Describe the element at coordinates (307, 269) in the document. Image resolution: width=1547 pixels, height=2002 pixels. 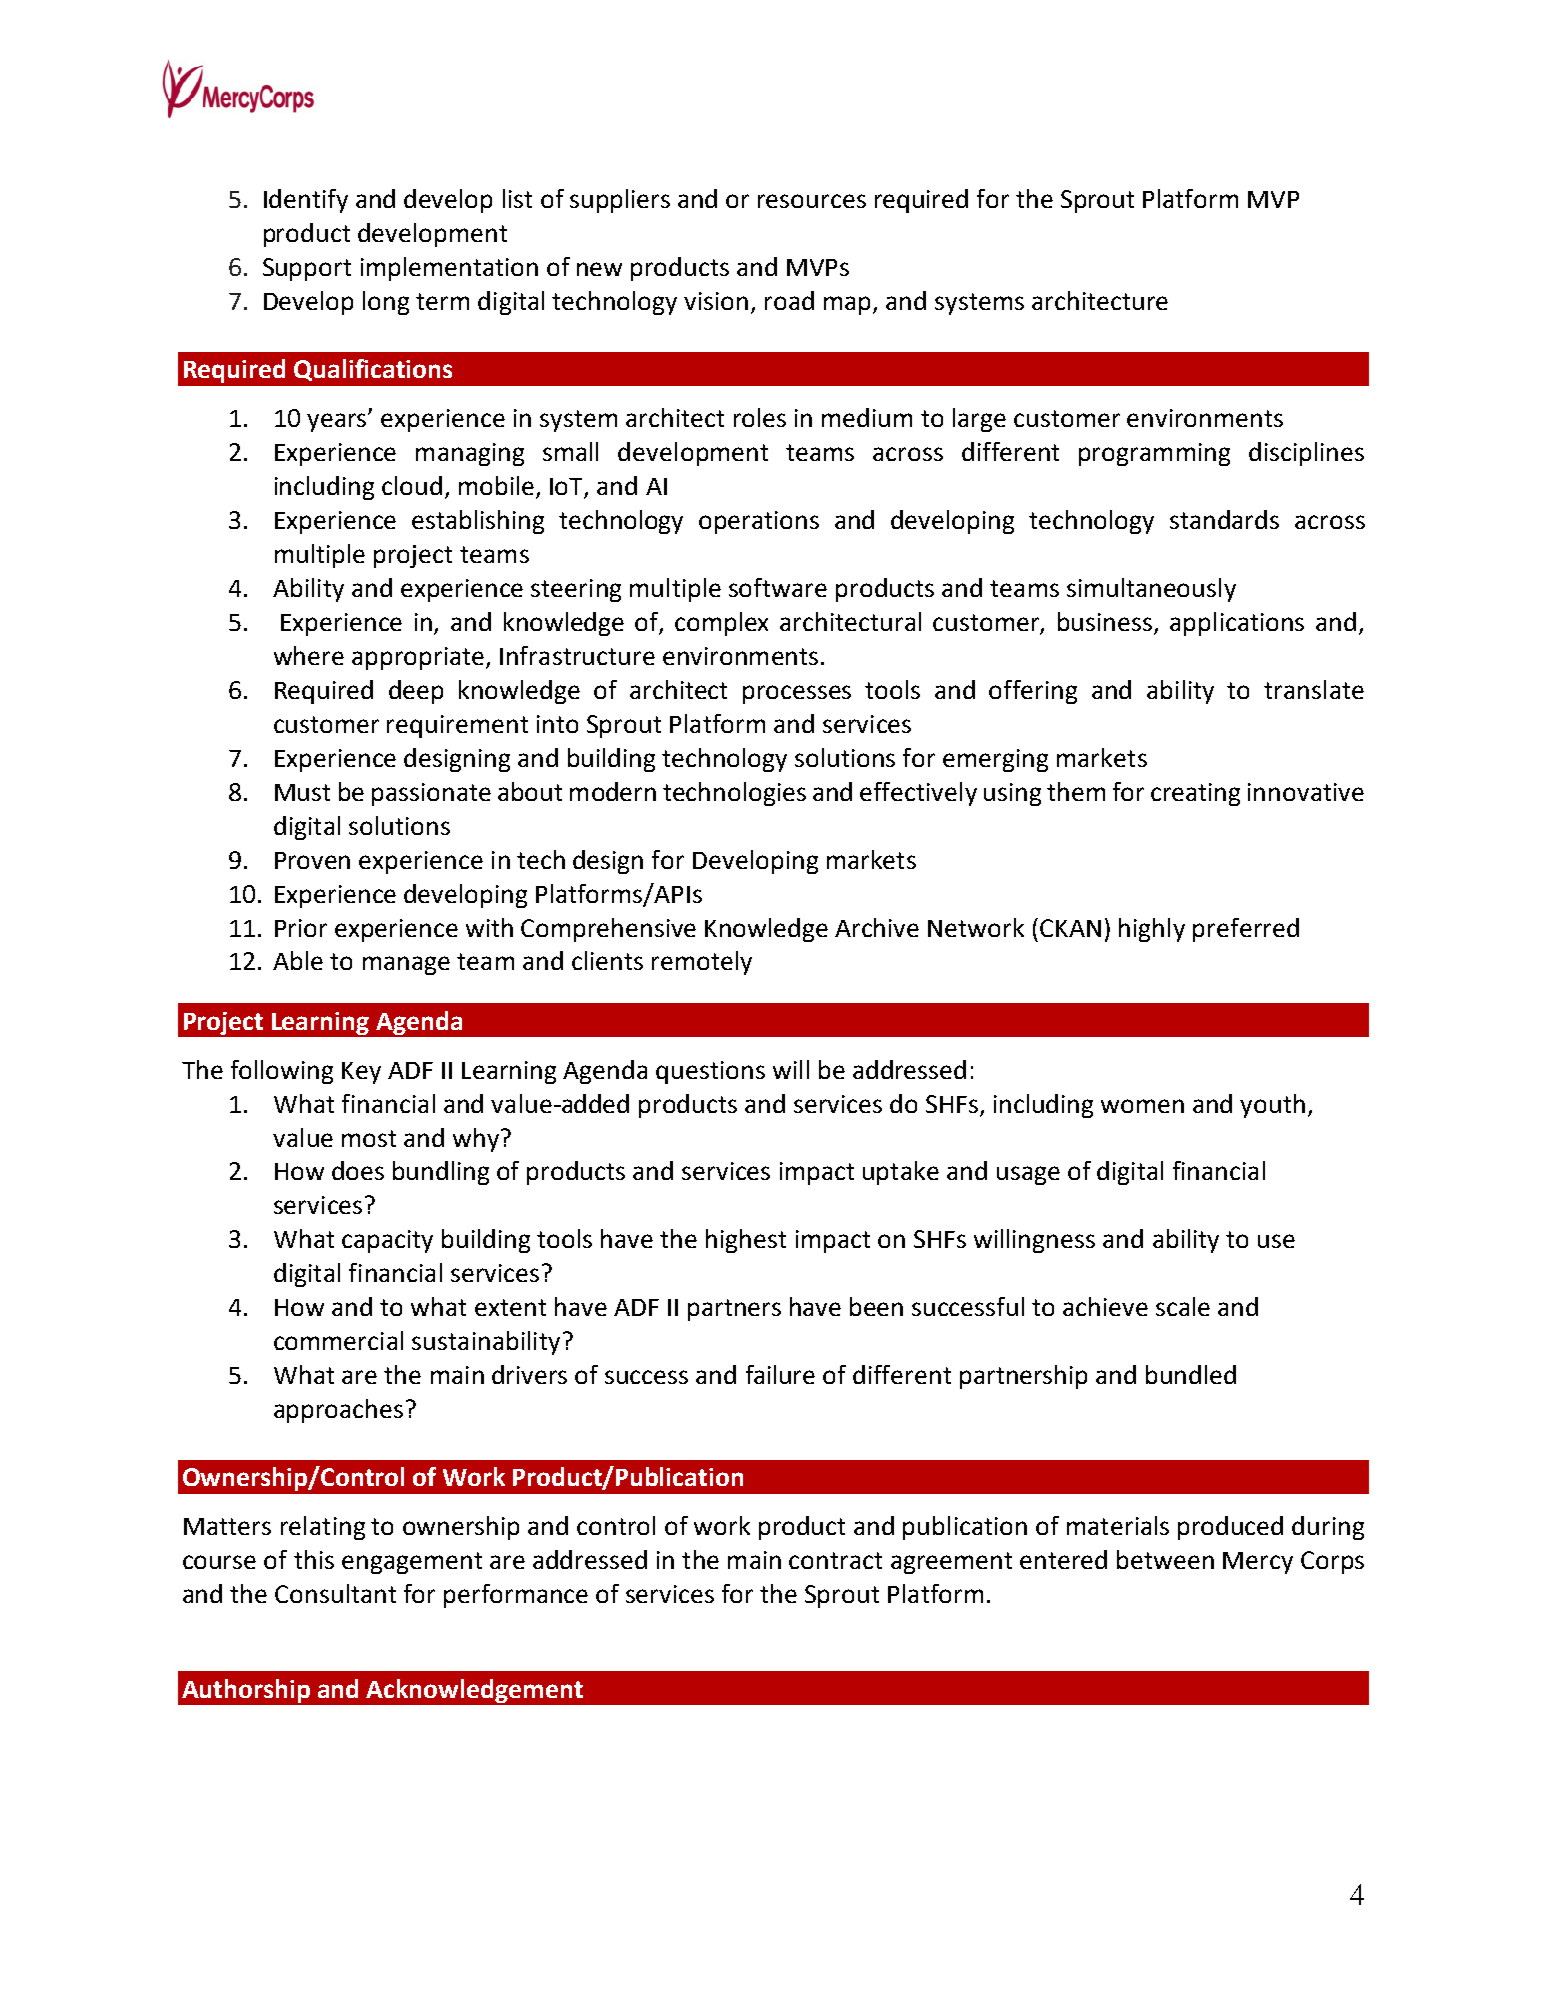
I see `Support` at that location.
